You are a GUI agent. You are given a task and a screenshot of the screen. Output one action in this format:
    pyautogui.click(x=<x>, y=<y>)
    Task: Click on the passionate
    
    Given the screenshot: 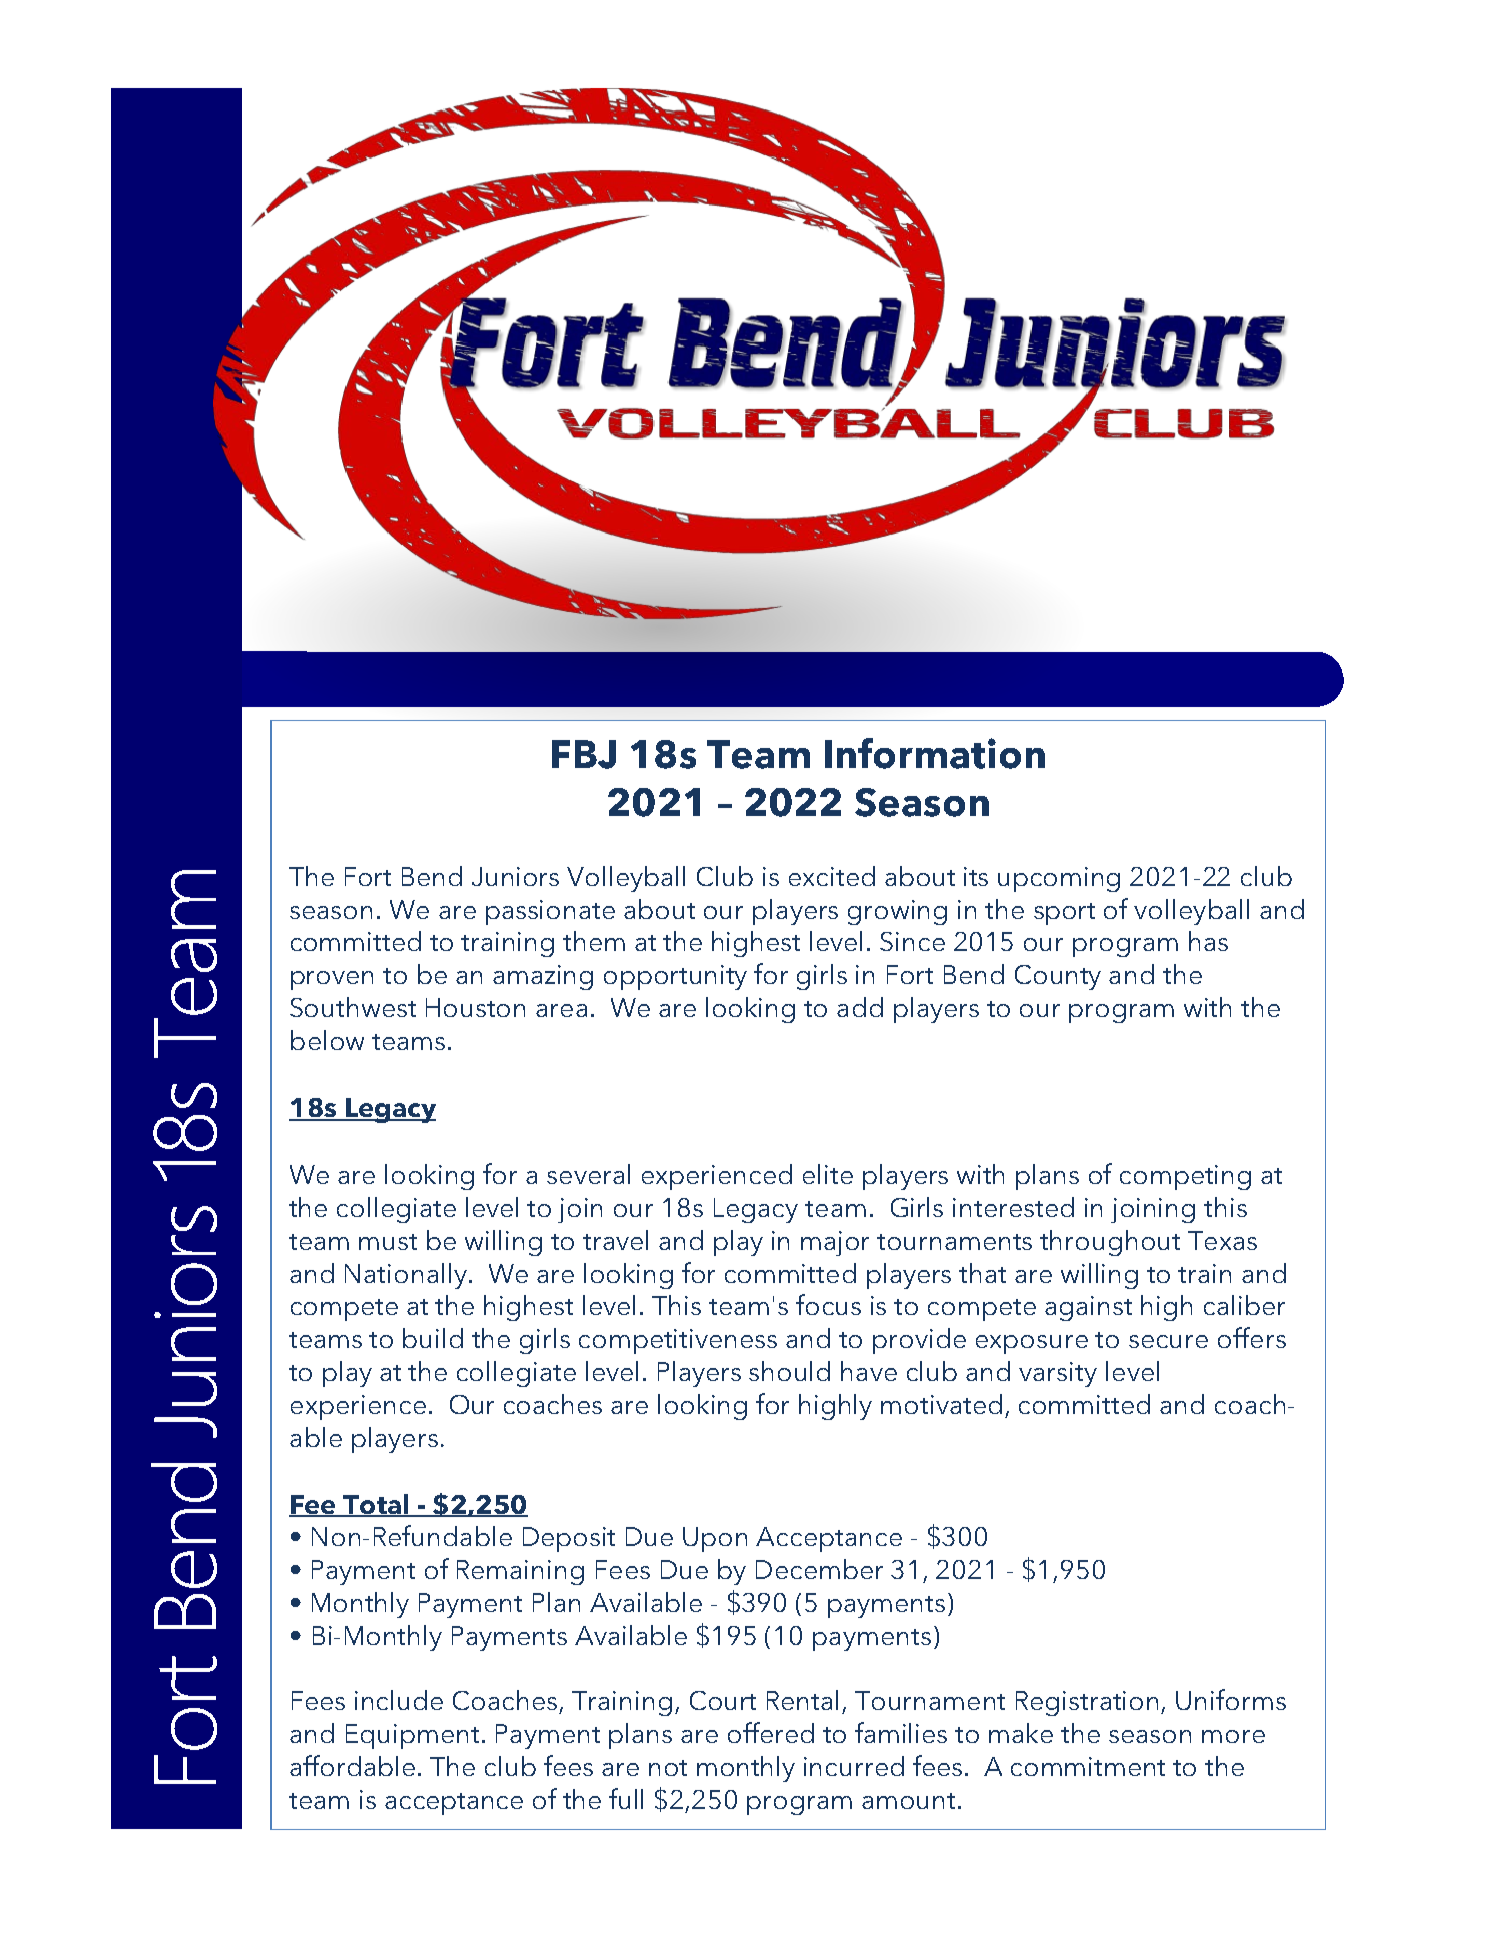 What is the action you would take?
    pyautogui.click(x=550, y=912)
